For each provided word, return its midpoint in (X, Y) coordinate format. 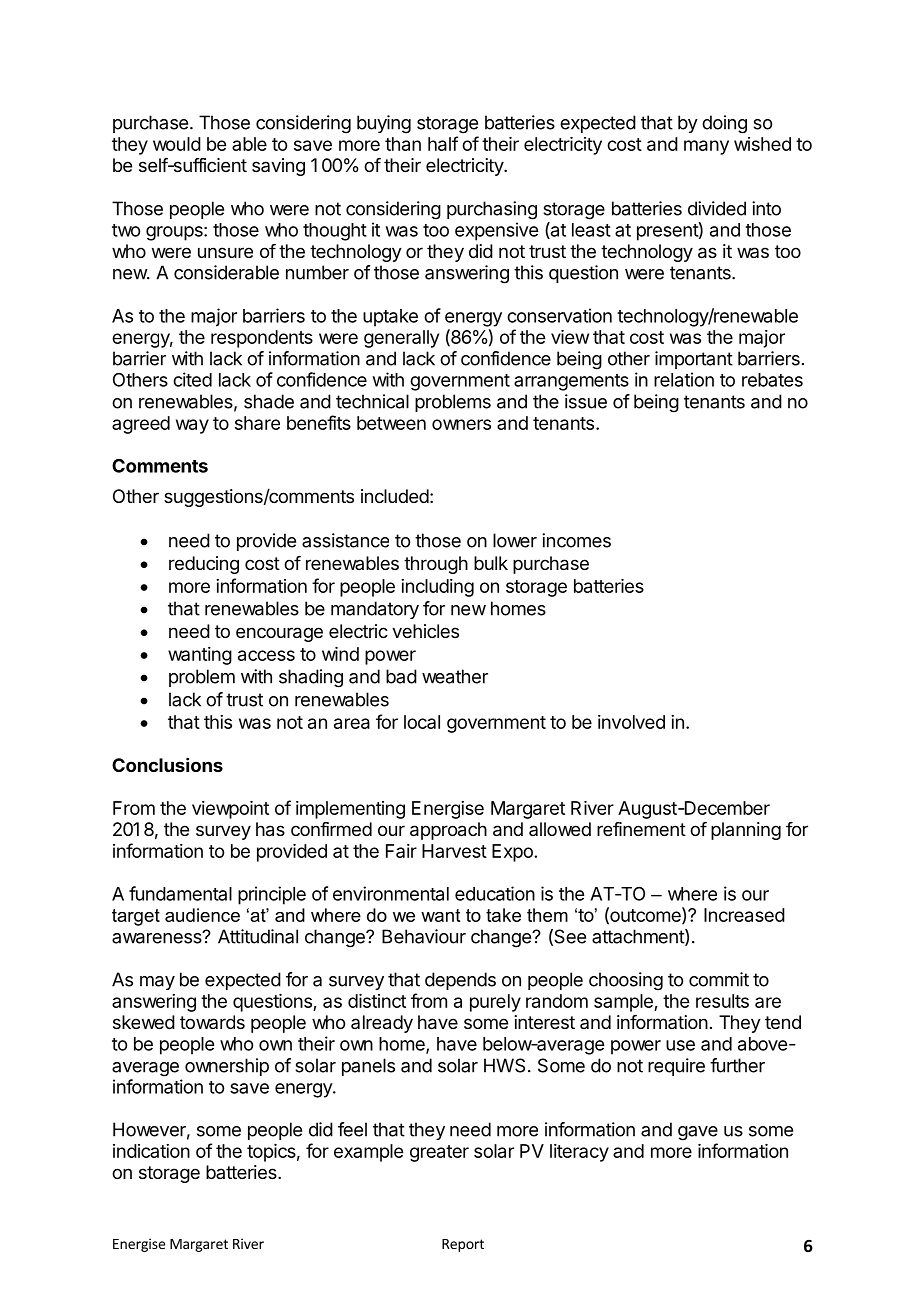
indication (151, 1151)
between (391, 423)
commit (719, 979)
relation (684, 379)
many (706, 147)
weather (455, 676)
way (192, 426)
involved (631, 722)
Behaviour (424, 936)
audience (202, 915)
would (177, 144)
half (443, 143)
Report (463, 1245)
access (266, 655)
